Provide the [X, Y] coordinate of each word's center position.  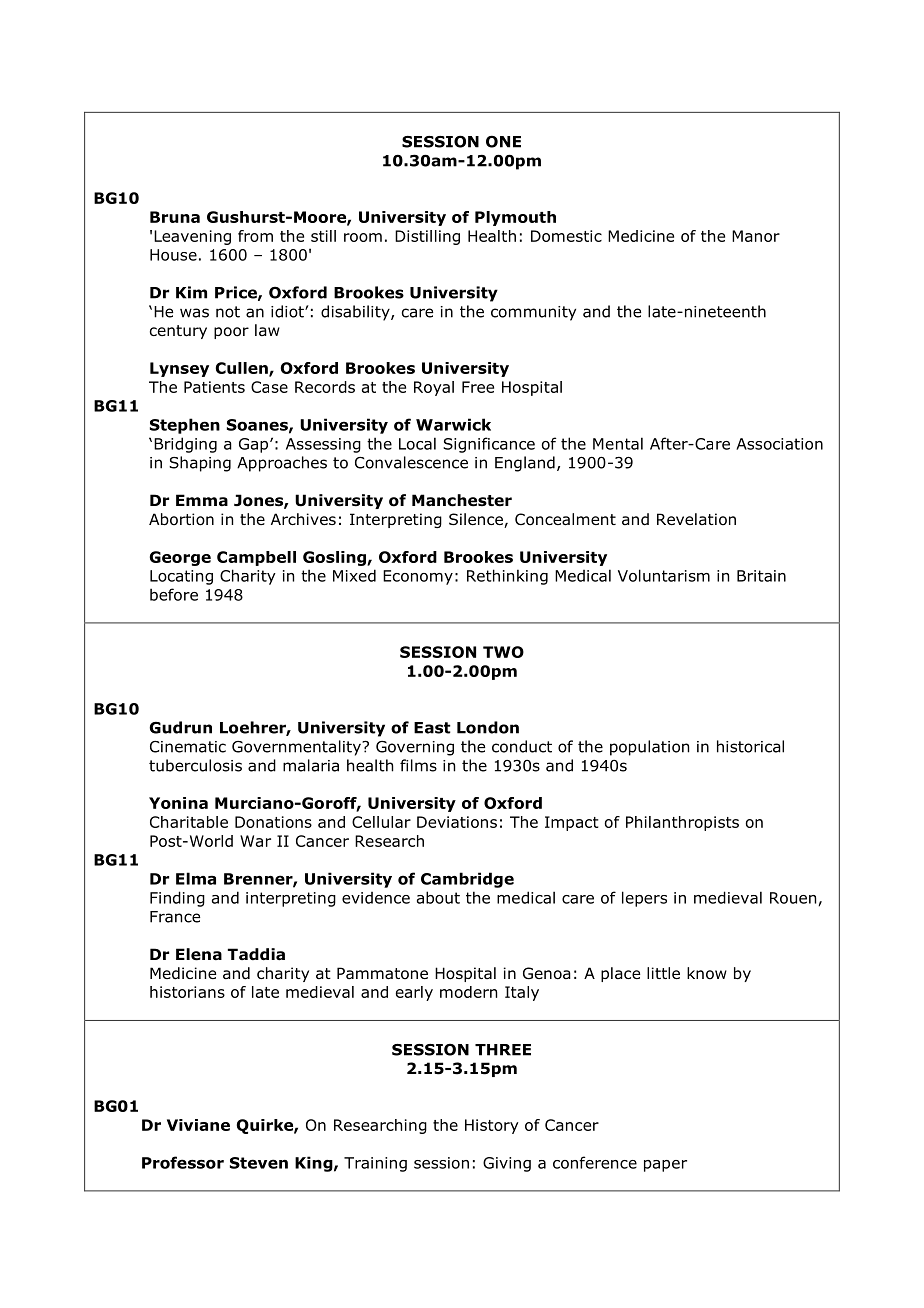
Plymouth [515, 218]
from [255, 236]
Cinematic [188, 747]
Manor [756, 236]
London [488, 727]
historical [750, 746]
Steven [259, 1163]
